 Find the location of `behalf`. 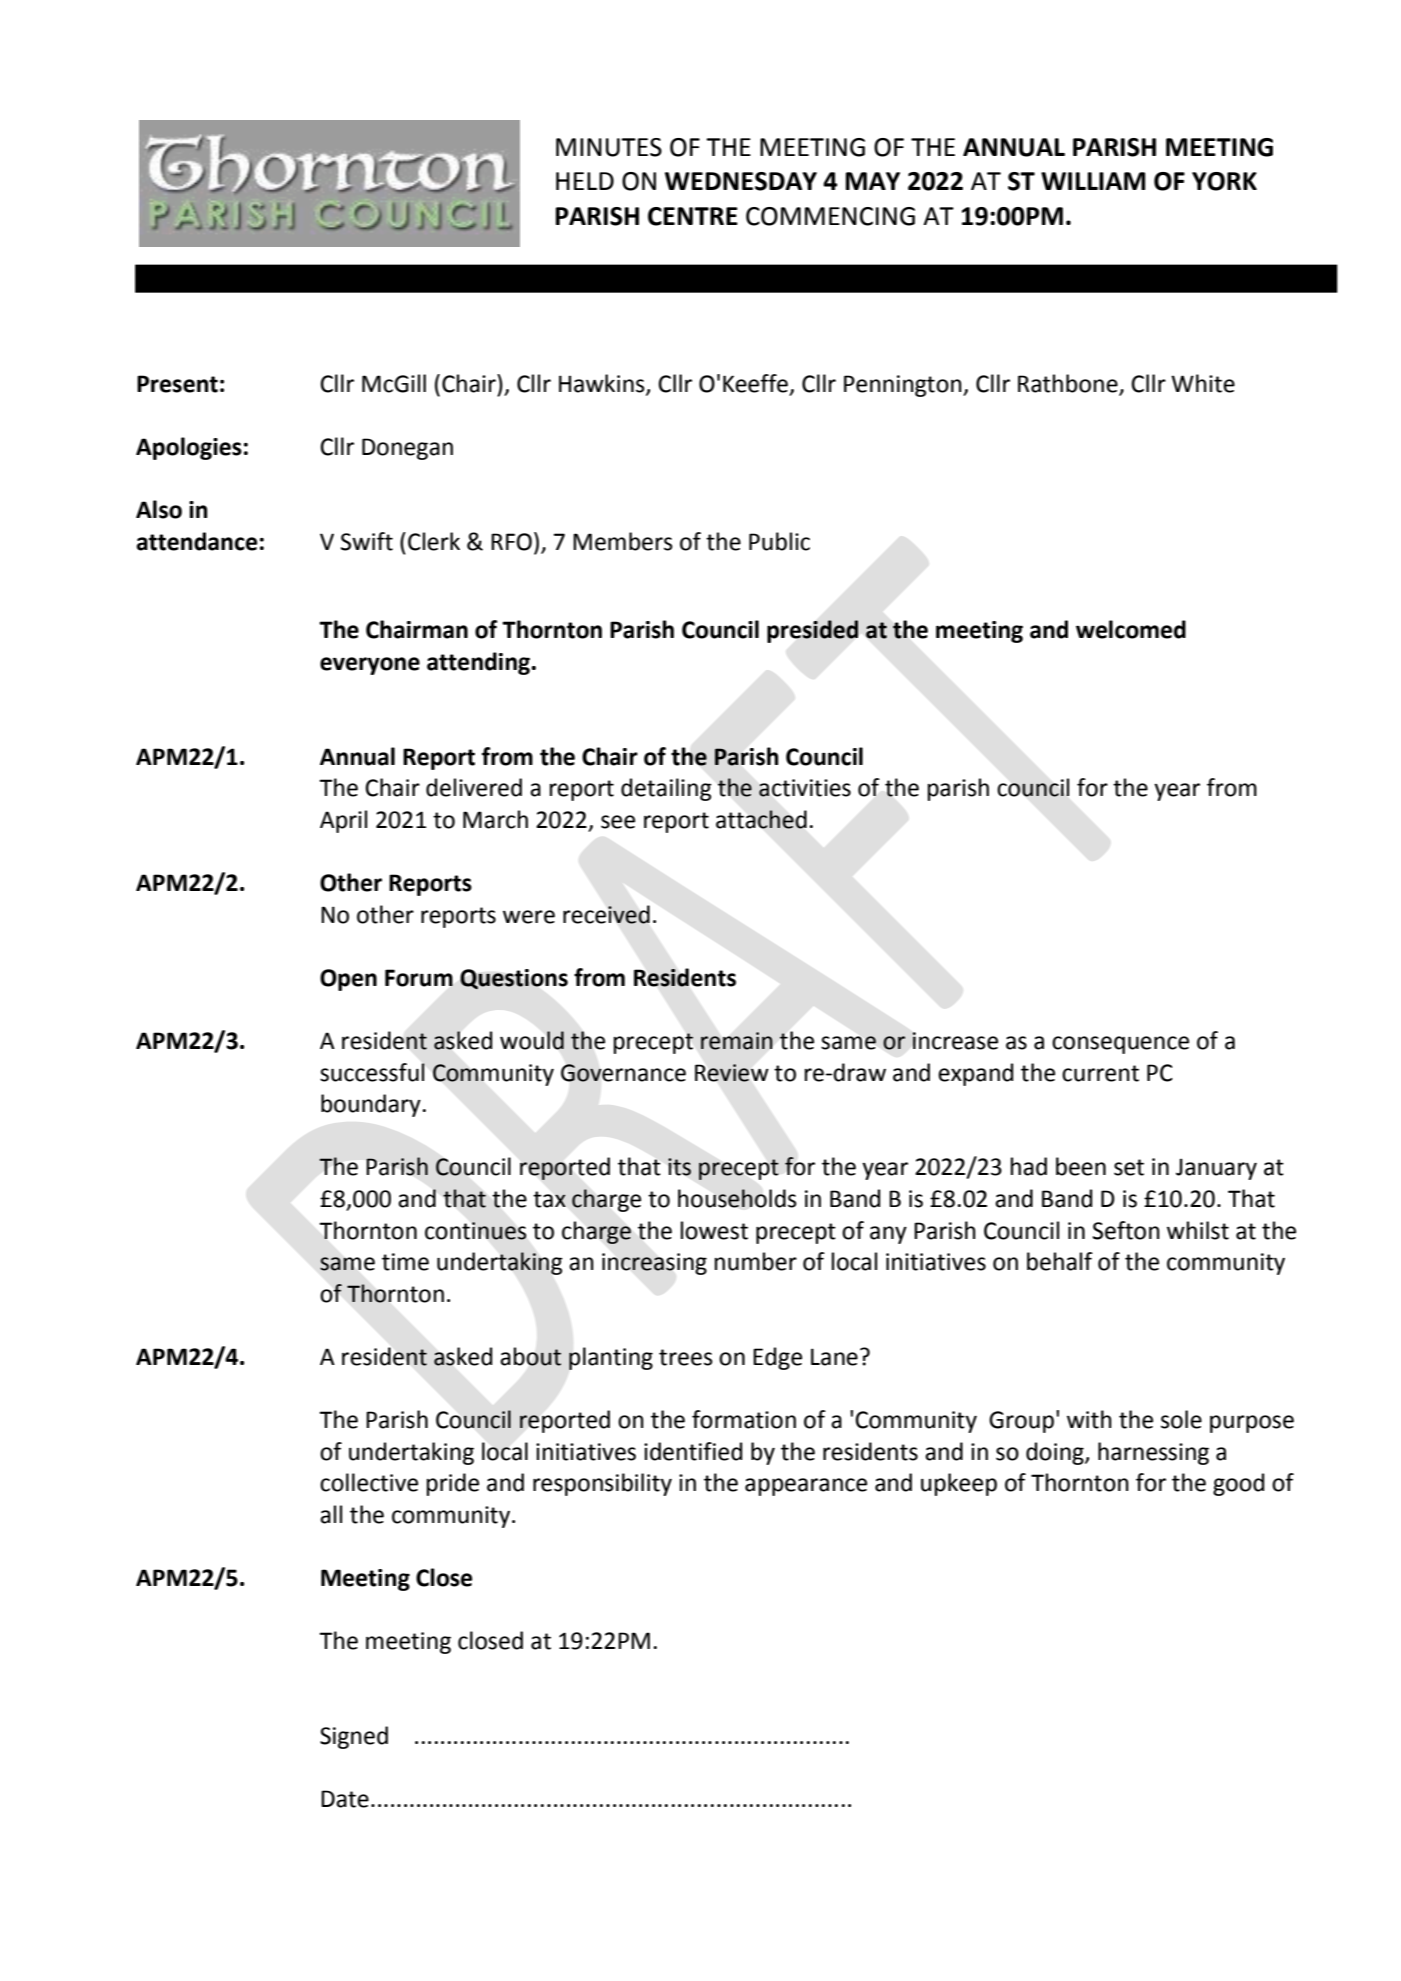

behalf is located at coordinates (1060, 1261).
